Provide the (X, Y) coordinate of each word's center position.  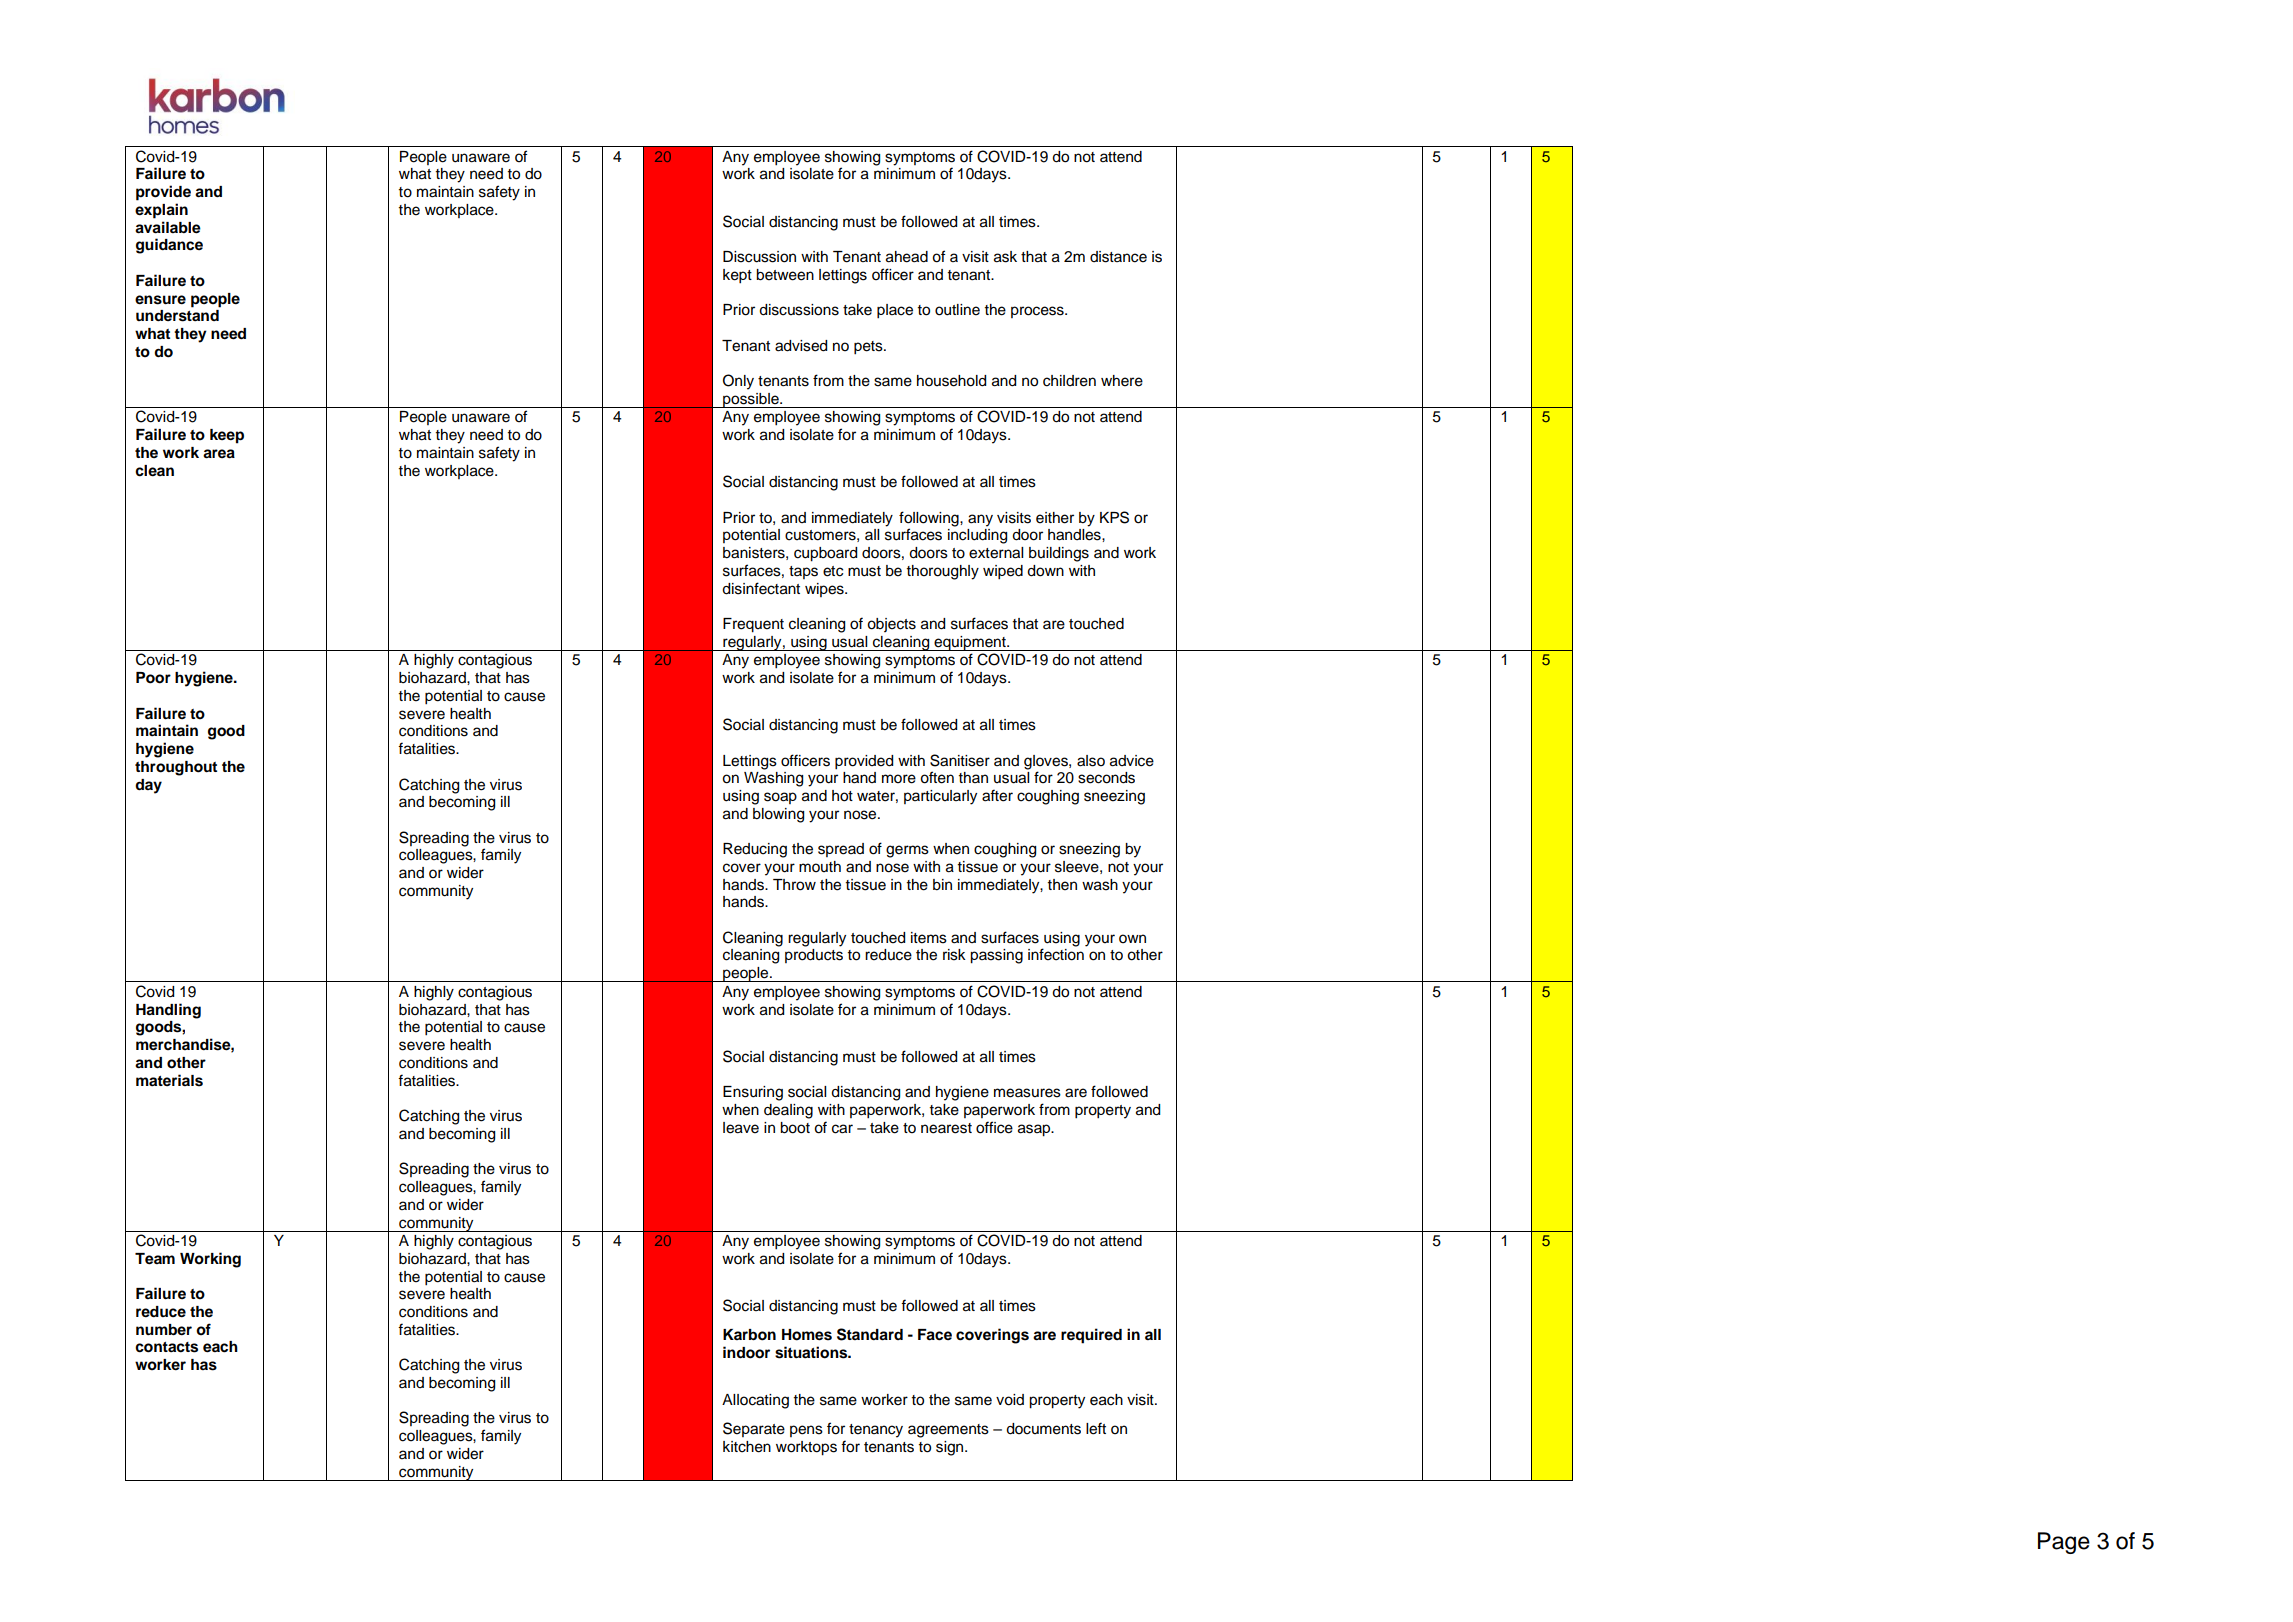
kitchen (747, 1447)
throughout (176, 768)
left (1096, 1428)
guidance (169, 246)
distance (1118, 257)
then (1062, 885)
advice (1132, 761)
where (1122, 381)
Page (2064, 1543)
